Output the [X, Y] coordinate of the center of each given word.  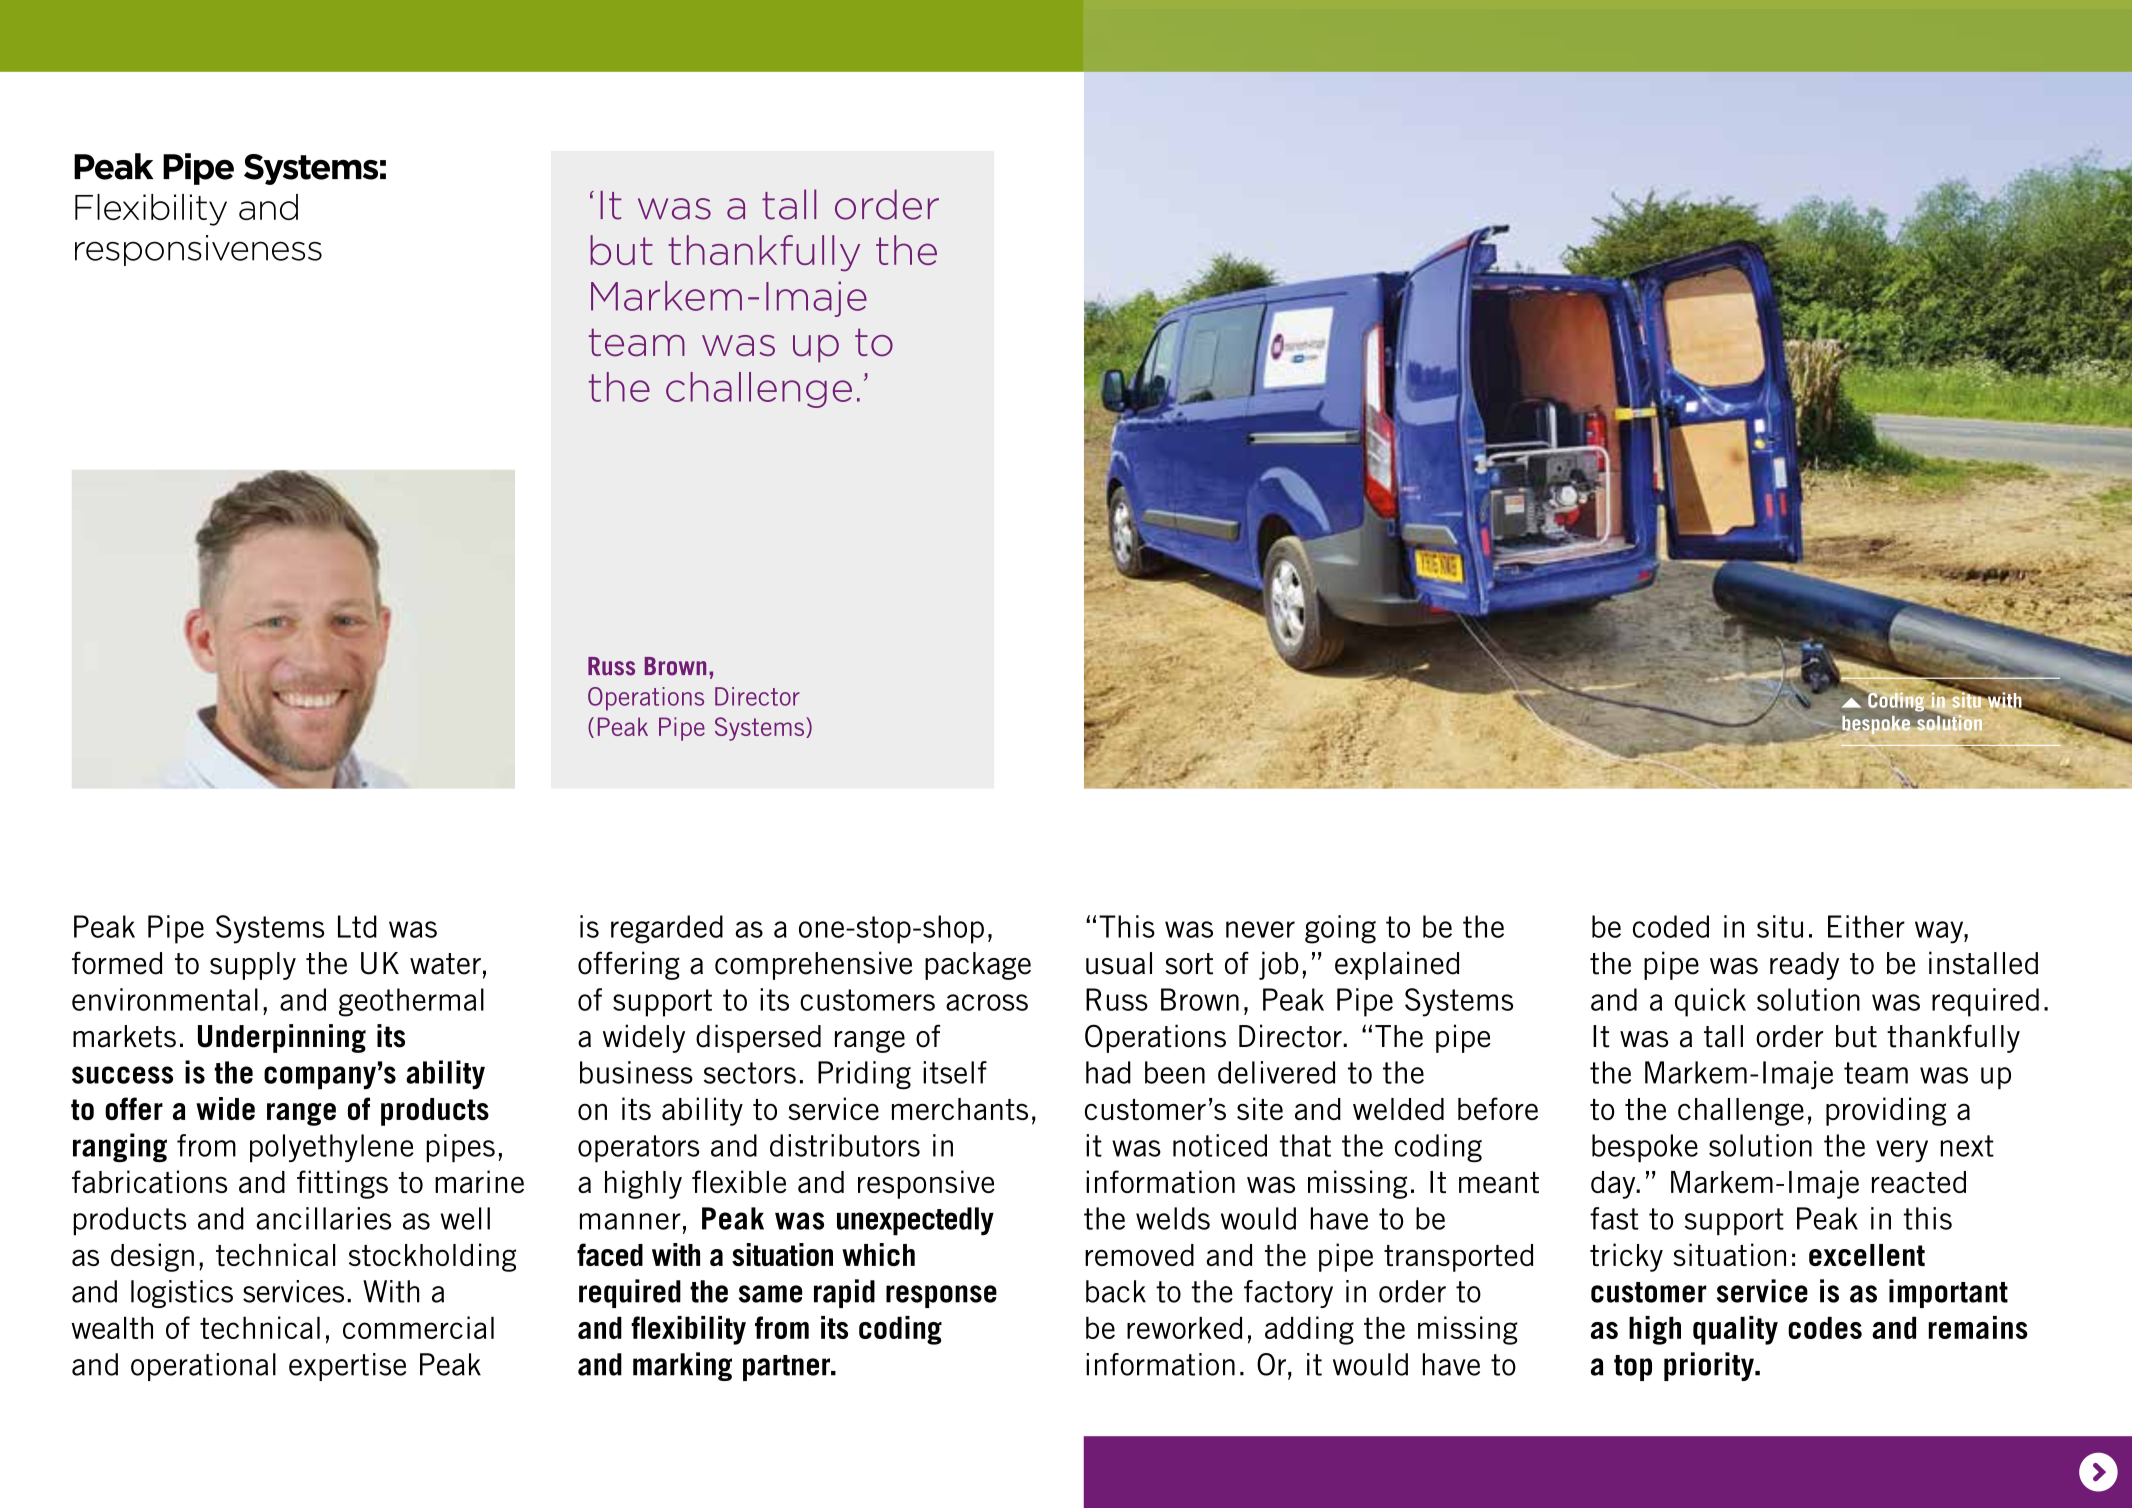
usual [1119, 963]
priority [1710, 1366]
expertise [347, 1367]
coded [1671, 926]
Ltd [357, 926]
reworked [1184, 1327]
